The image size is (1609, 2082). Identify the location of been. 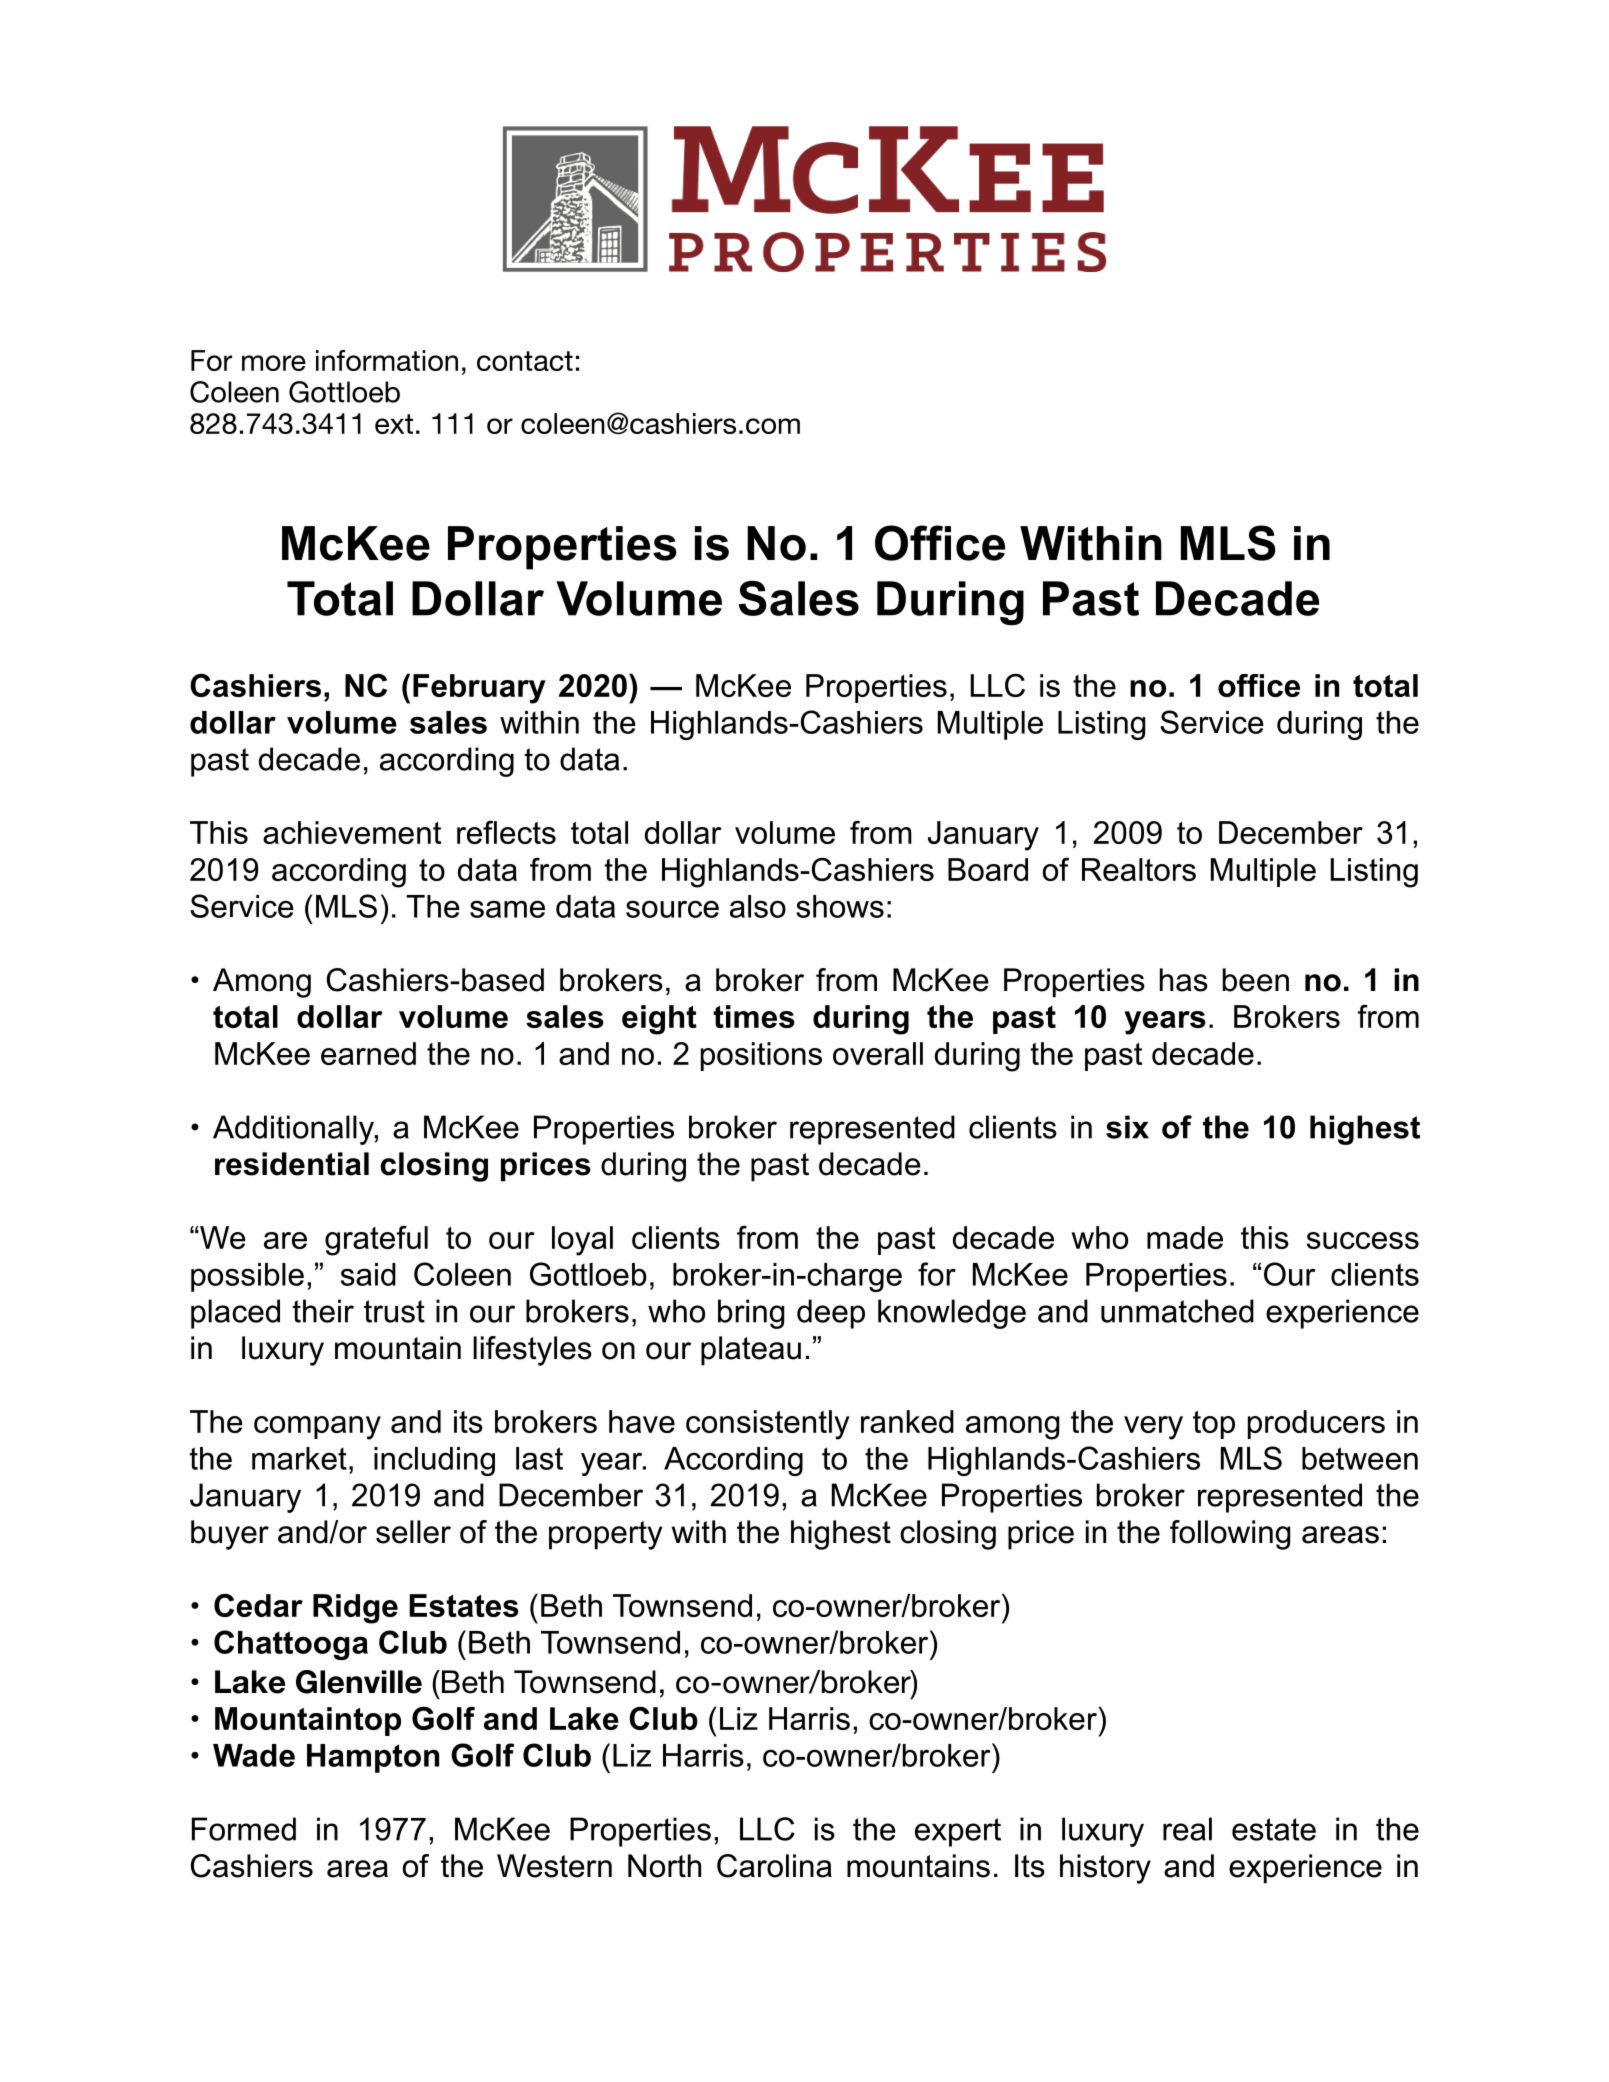
(1256, 980).
